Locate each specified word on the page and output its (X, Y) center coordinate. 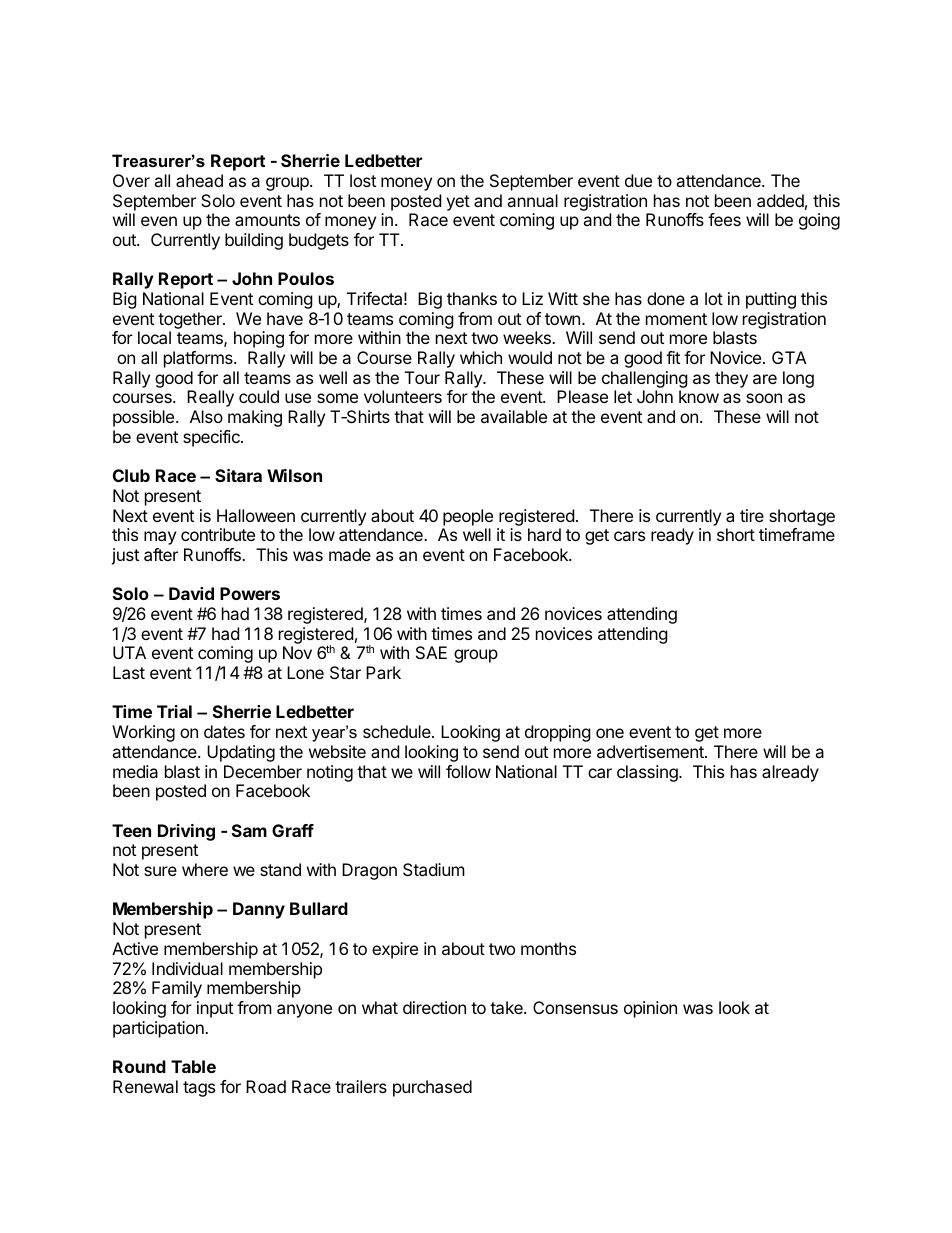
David (191, 593)
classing (648, 773)
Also (206, 416)
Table (193, 1066)
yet (458, 203)
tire (752, 515)
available (514, 416)
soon (764, 398)
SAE (431, 652)
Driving (186, 832)
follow (468, 771)
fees (724, 219)
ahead (199, 180)
